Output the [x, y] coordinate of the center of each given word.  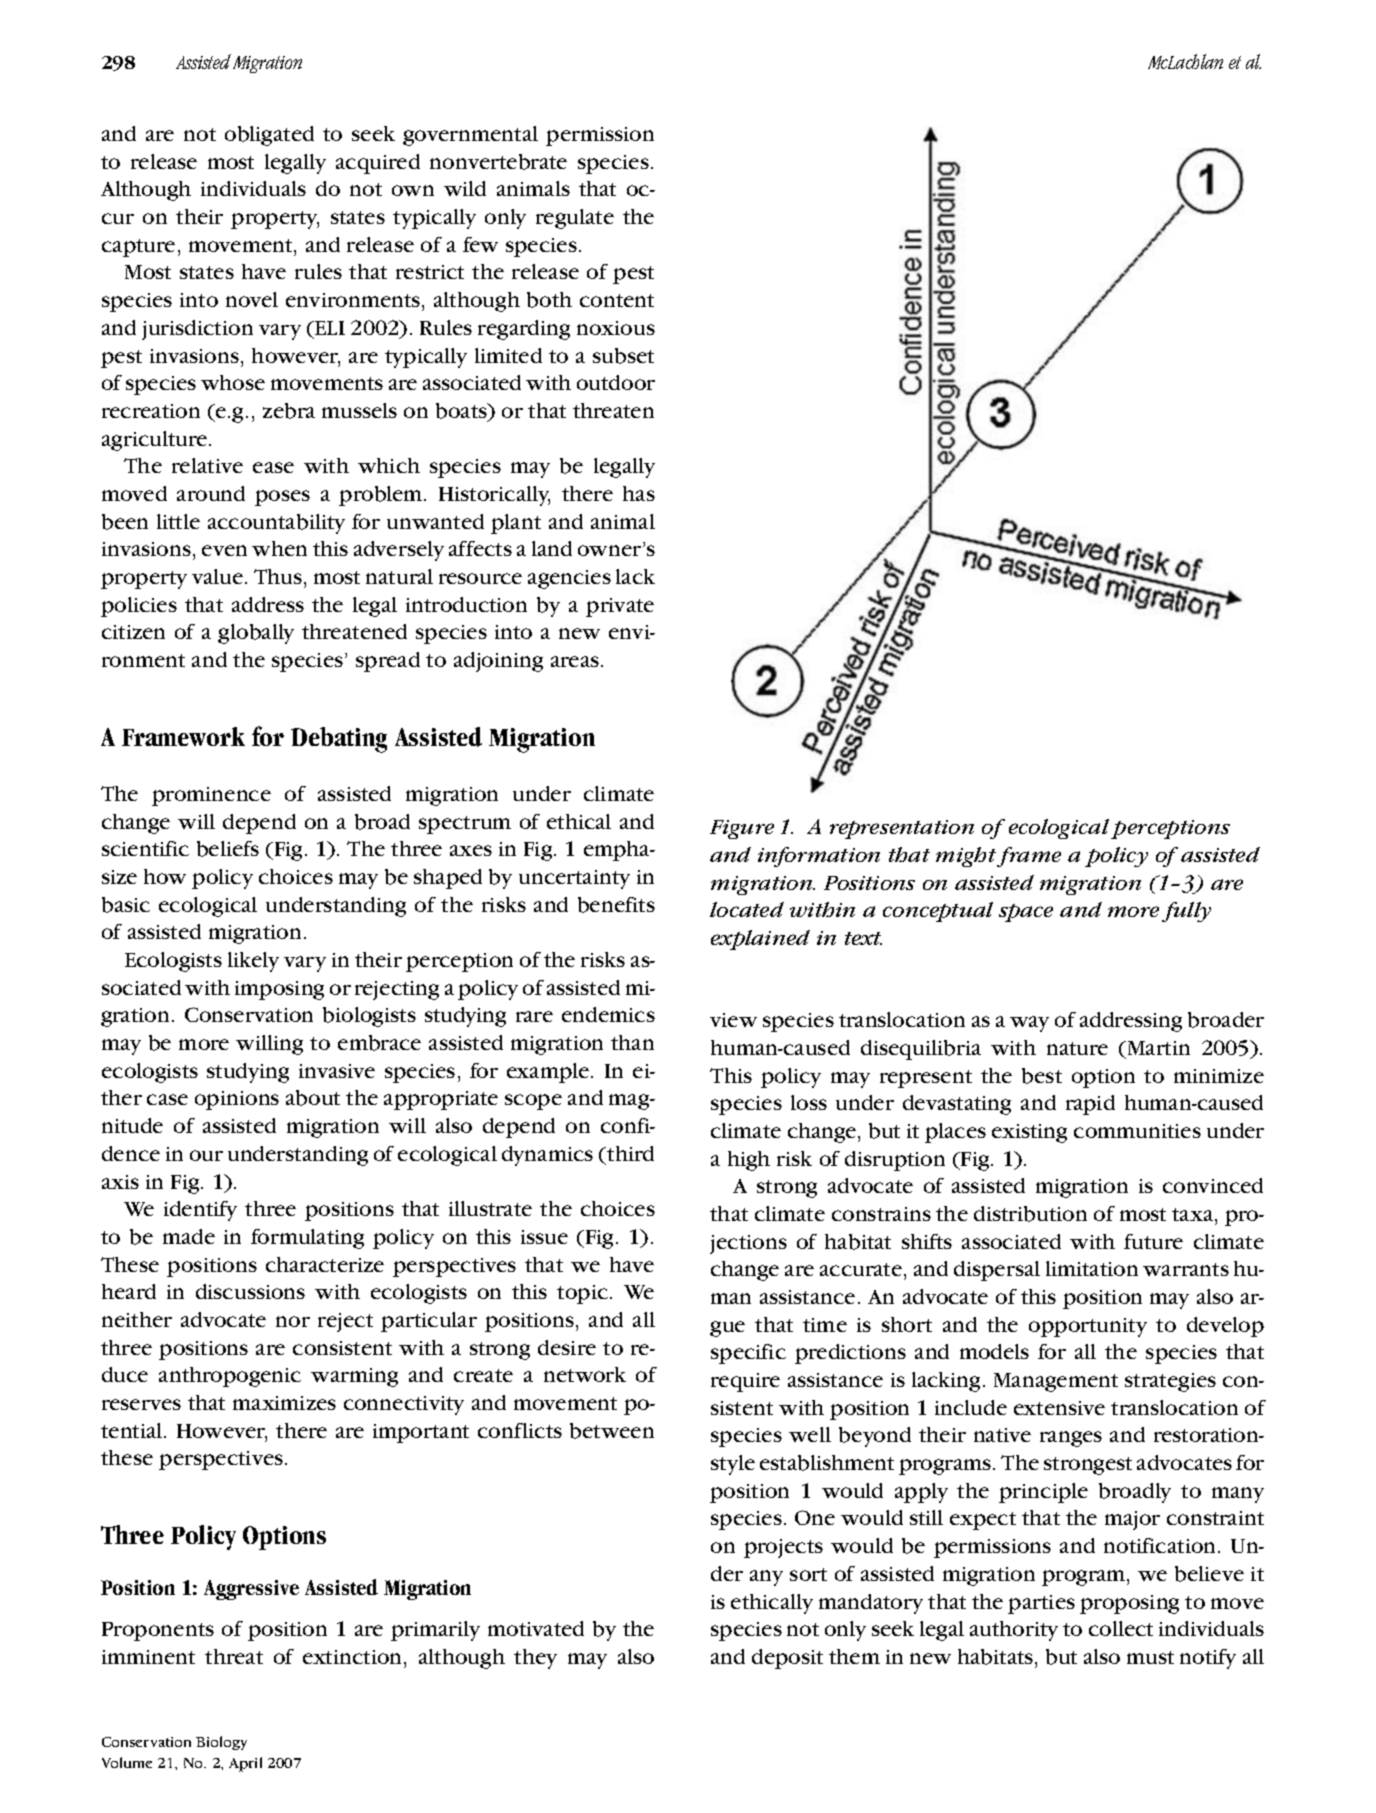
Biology [221, 1743]
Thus [279, 576]
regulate [575, 219]
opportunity [1088, 1327]
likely [253, 962]
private [620, 607]
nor [293, 1321]
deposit [787, 1659]
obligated [269, 136]
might [967, 857]
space [1026, 913]
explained [760, 940]
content [617, 300]
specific [748, 1354]
